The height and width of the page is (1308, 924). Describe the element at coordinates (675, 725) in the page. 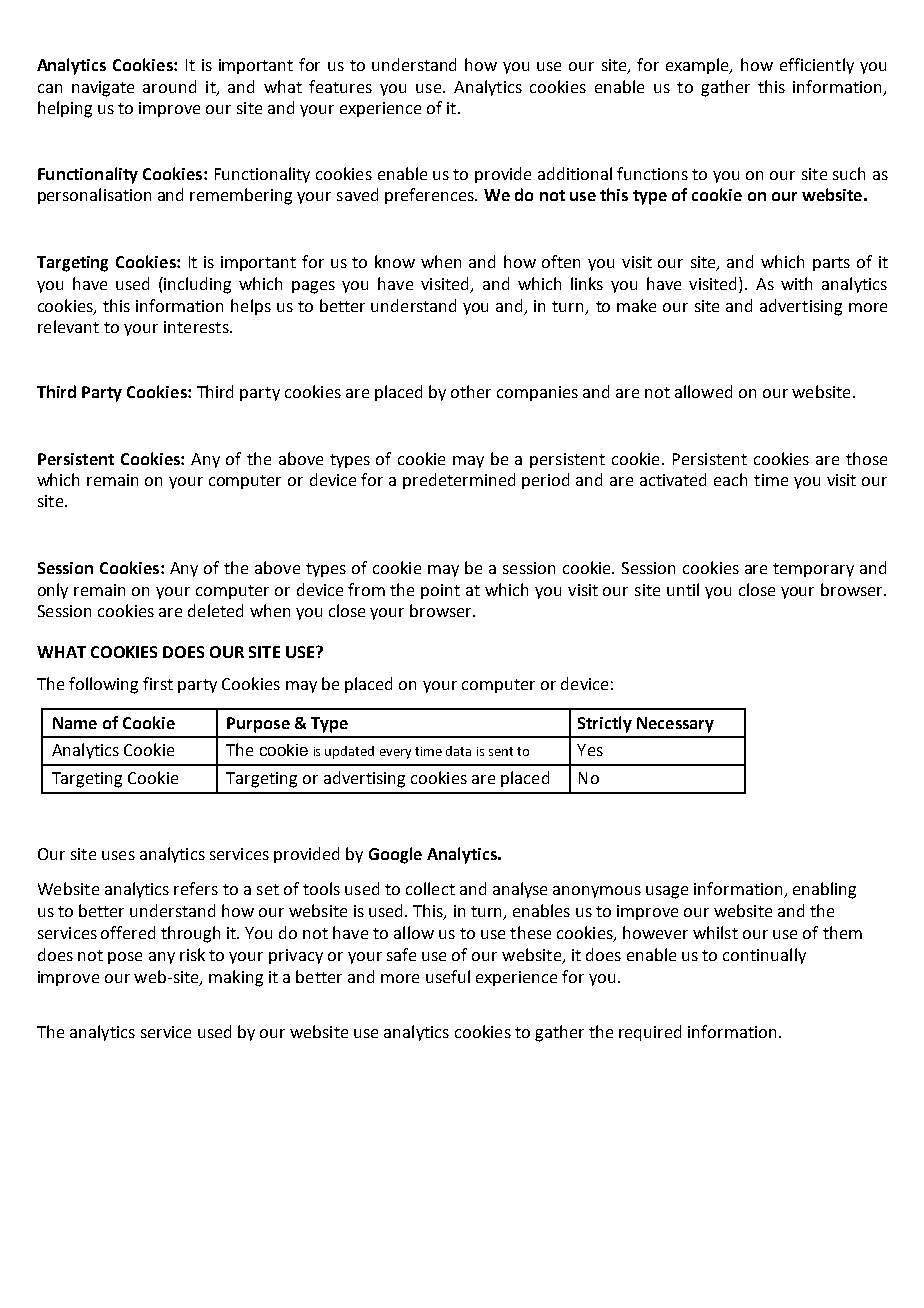

I see `Necessary` at that location.
